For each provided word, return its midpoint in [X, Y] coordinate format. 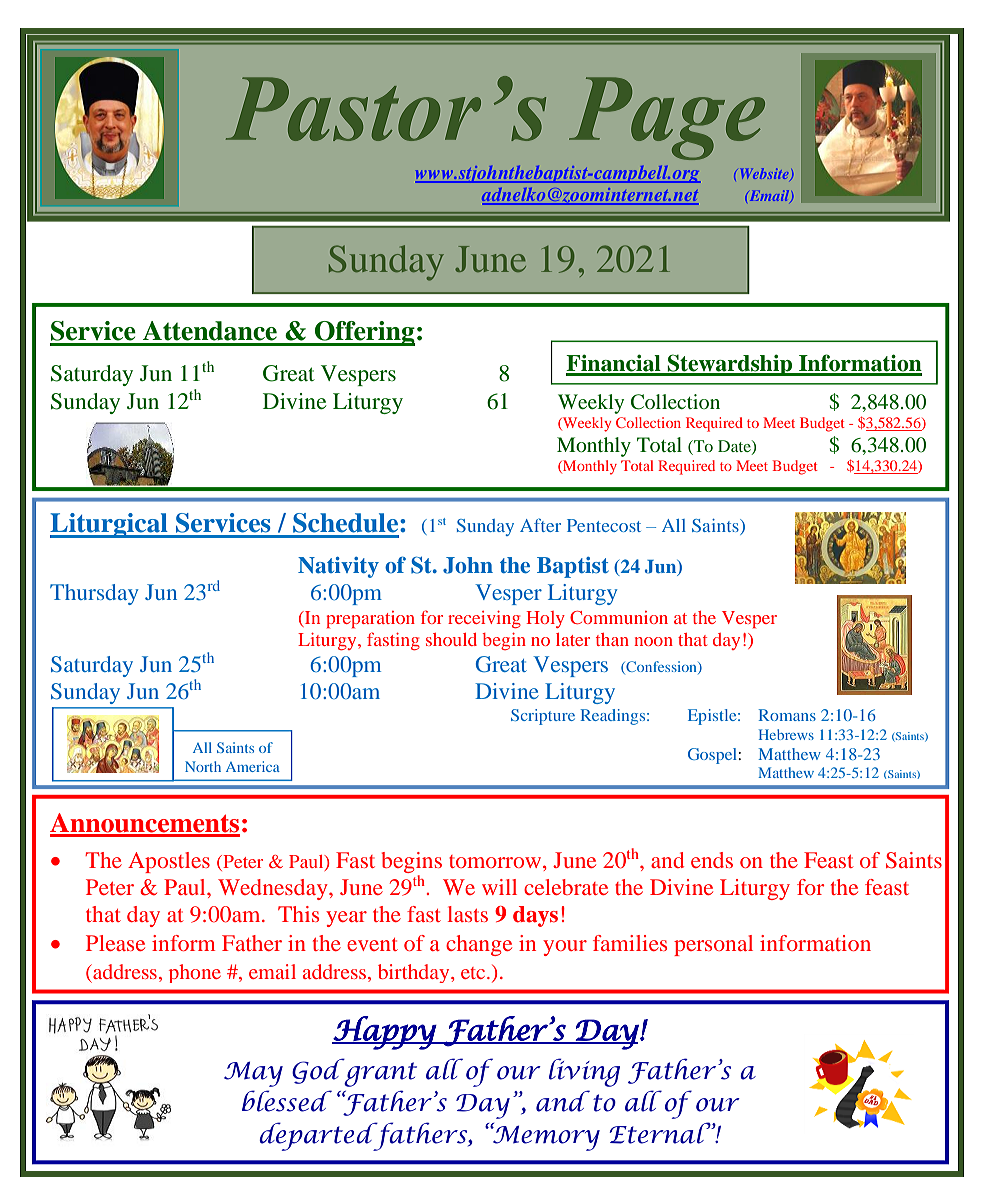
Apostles [169, 862]
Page [667, 118]
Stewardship [730, 365]
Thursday [94, 594]
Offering [364, 333]
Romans [787, 715]
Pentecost [604, 525]
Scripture [543, 717]
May [253, 1074]
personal [713, 945]
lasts [468, 914]
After [540, 525]
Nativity [338, 567]
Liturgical [110, 525]
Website [764, 173]
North [203, 766]
